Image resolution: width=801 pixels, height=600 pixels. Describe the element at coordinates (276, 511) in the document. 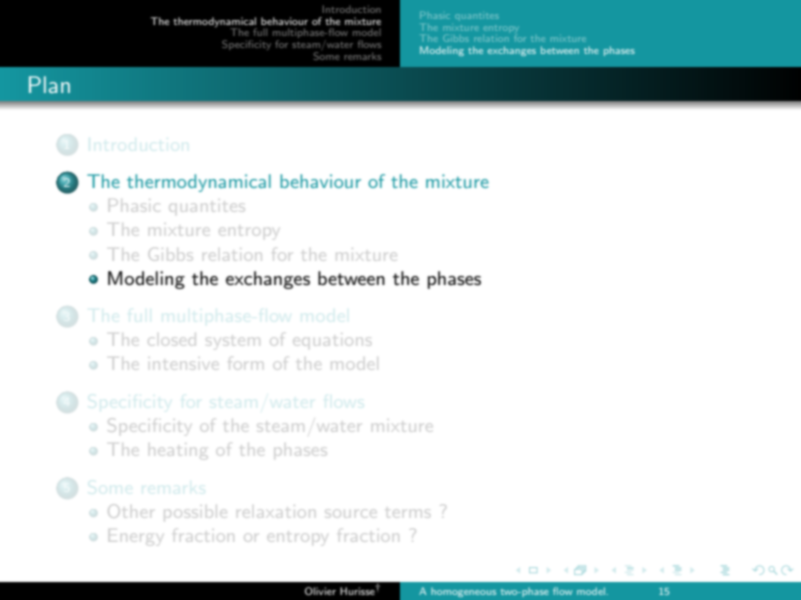

I see `relaxation` at that location.
